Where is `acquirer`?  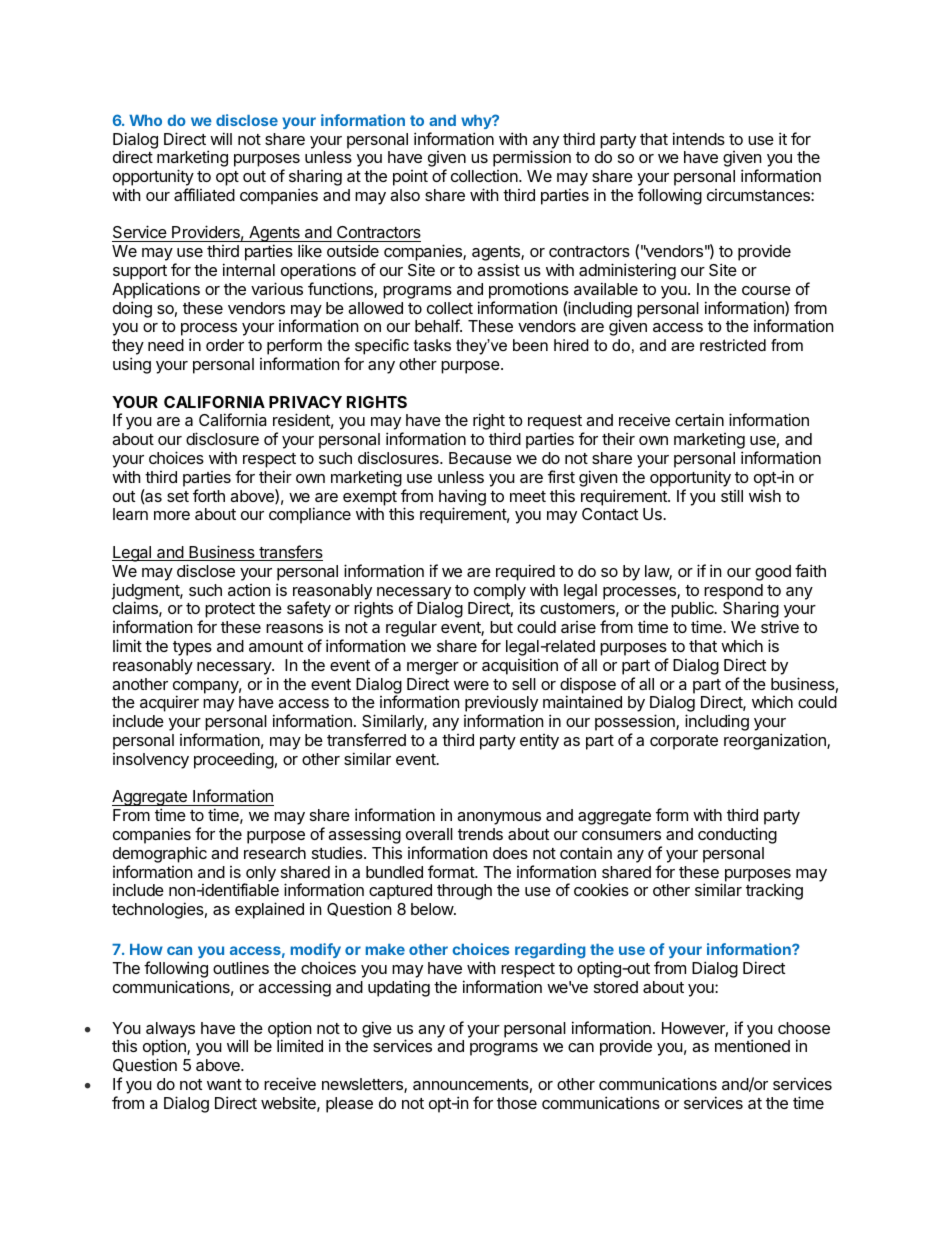 acquirer is located at coordinates (169, 703).
